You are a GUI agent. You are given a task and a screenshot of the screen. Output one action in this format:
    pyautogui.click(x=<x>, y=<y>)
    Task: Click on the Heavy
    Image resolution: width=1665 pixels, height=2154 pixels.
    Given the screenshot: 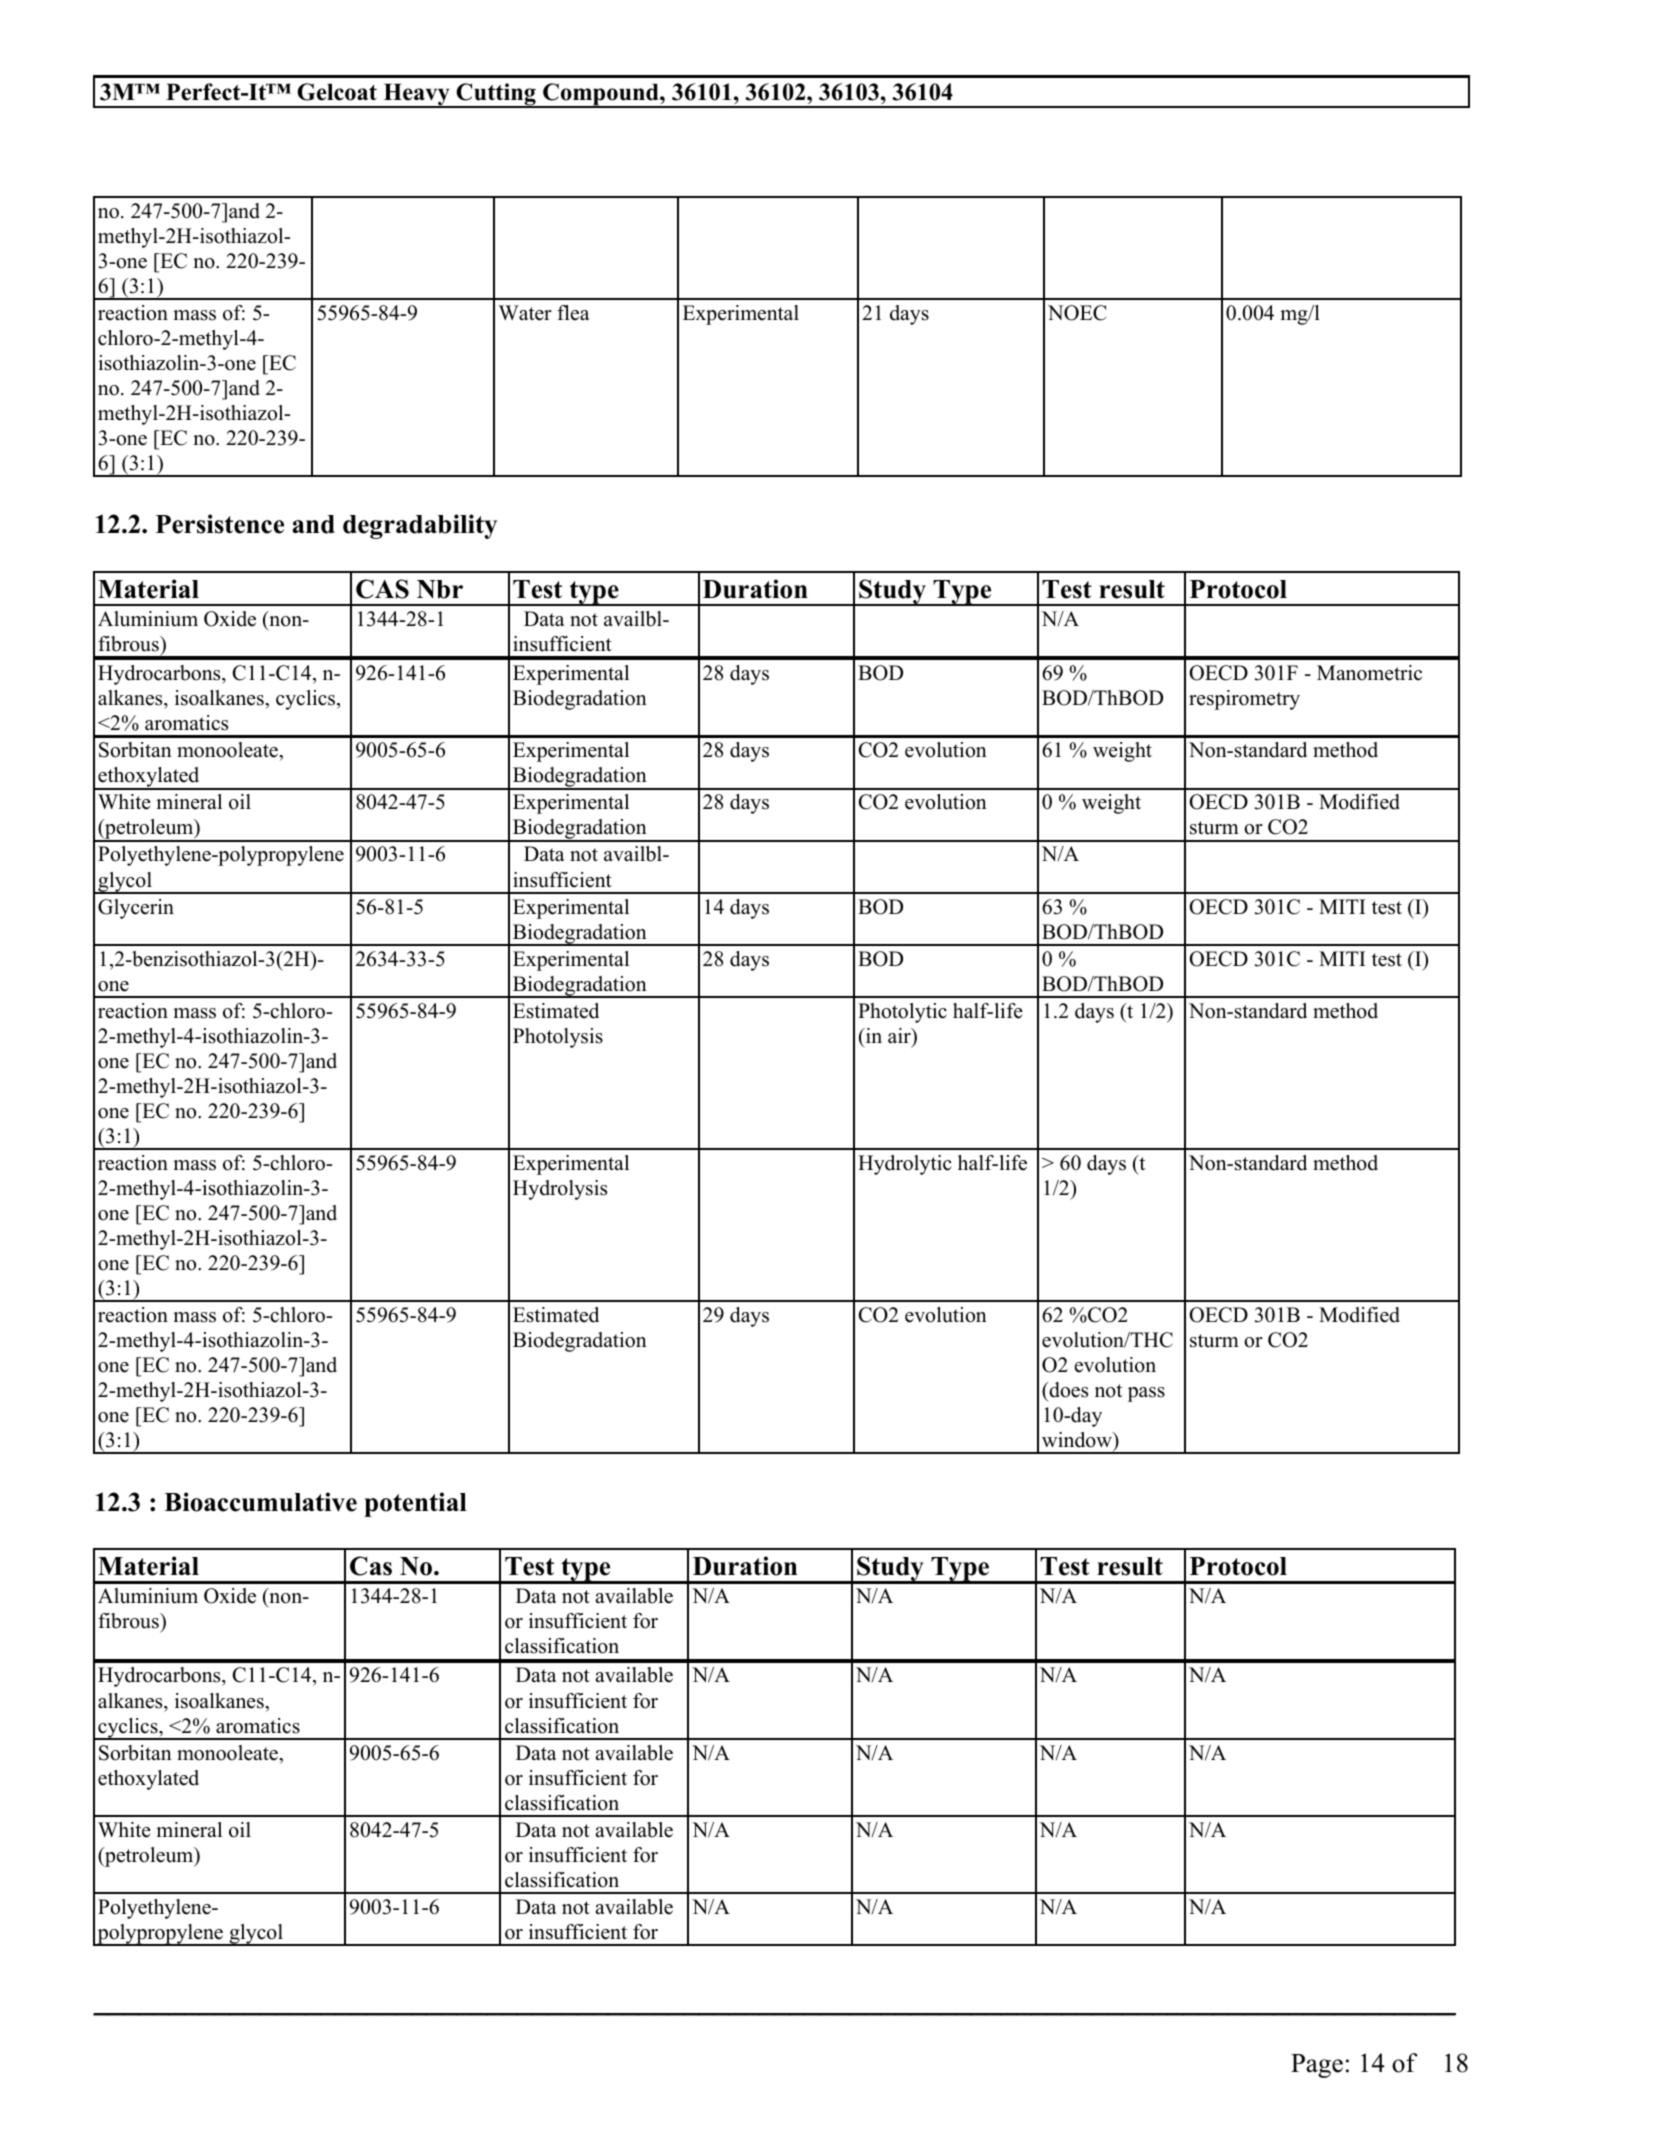 What is the action you would take?
    pyautogui.click(x=416, y=95)
